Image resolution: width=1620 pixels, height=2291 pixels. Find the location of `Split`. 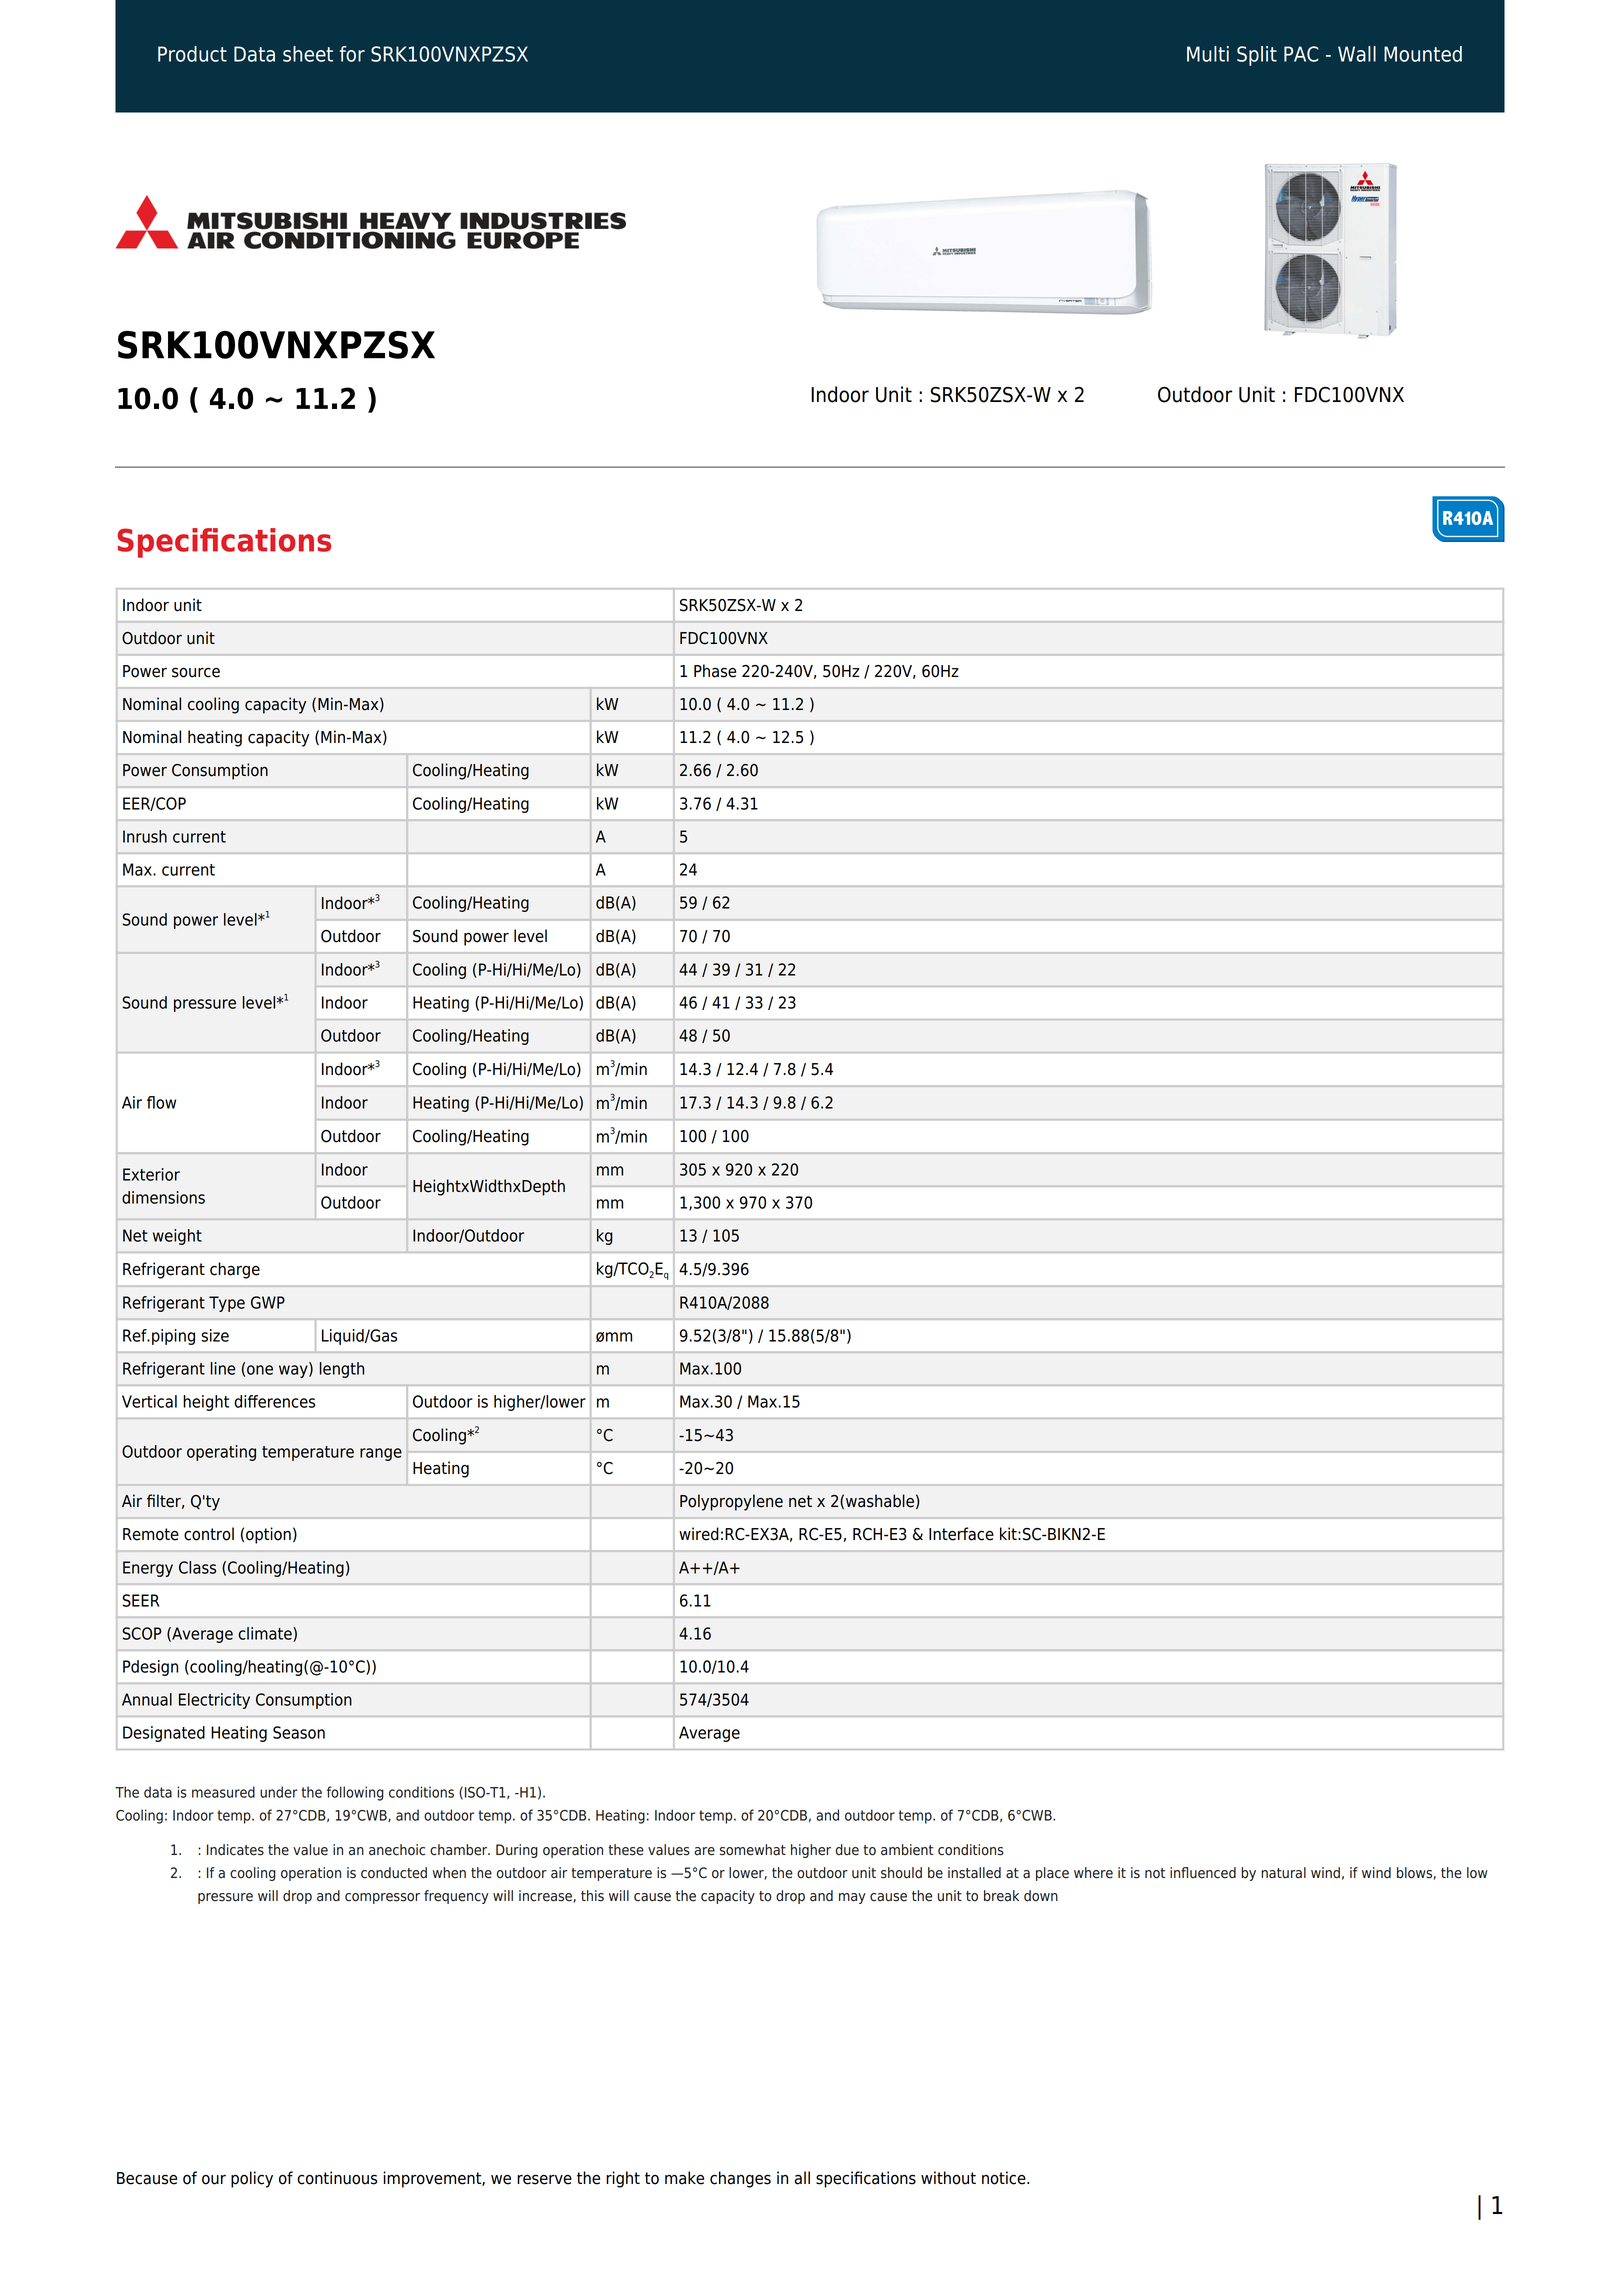

Split is located at coordinates (1257, 56).
